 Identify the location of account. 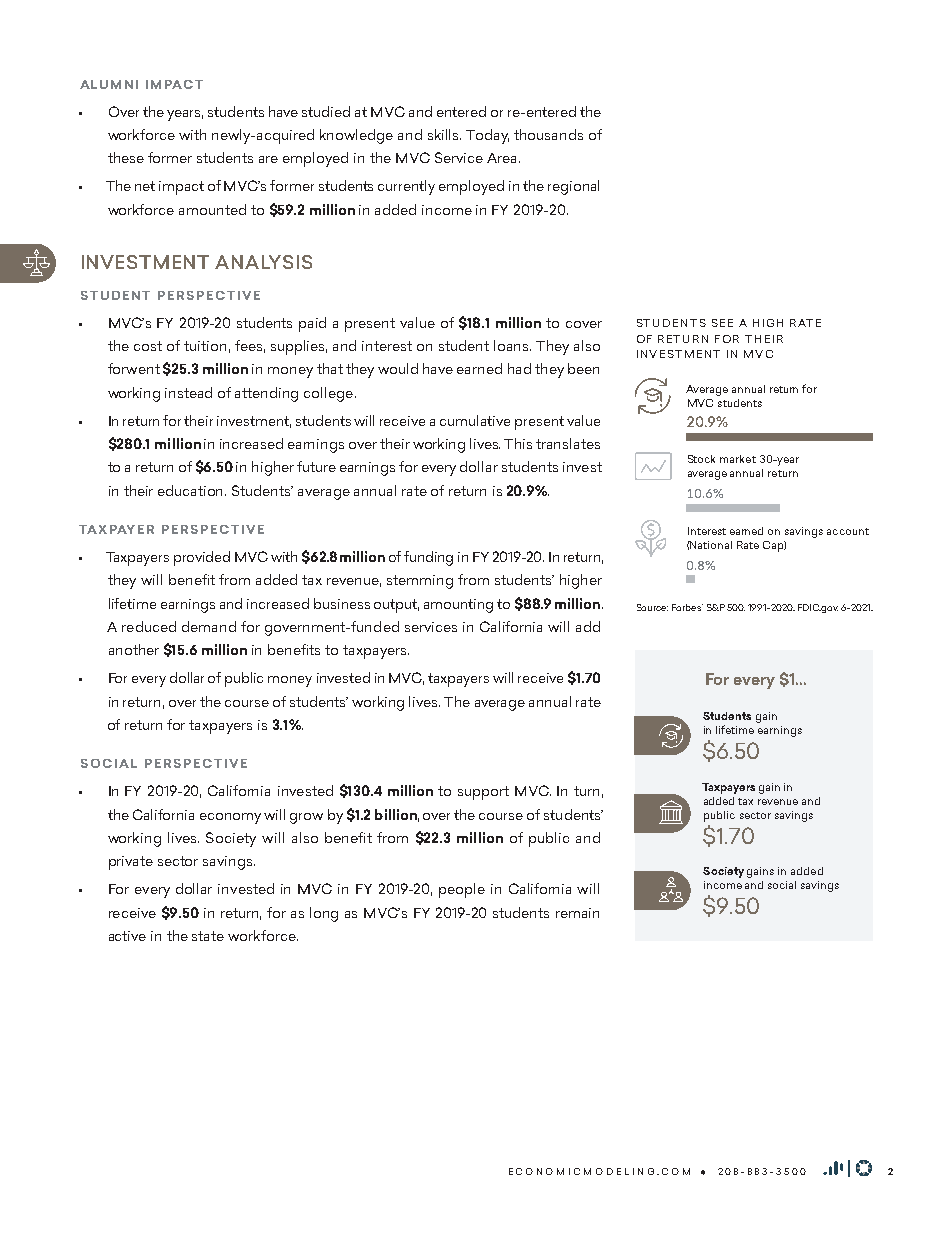
(848, 531).
